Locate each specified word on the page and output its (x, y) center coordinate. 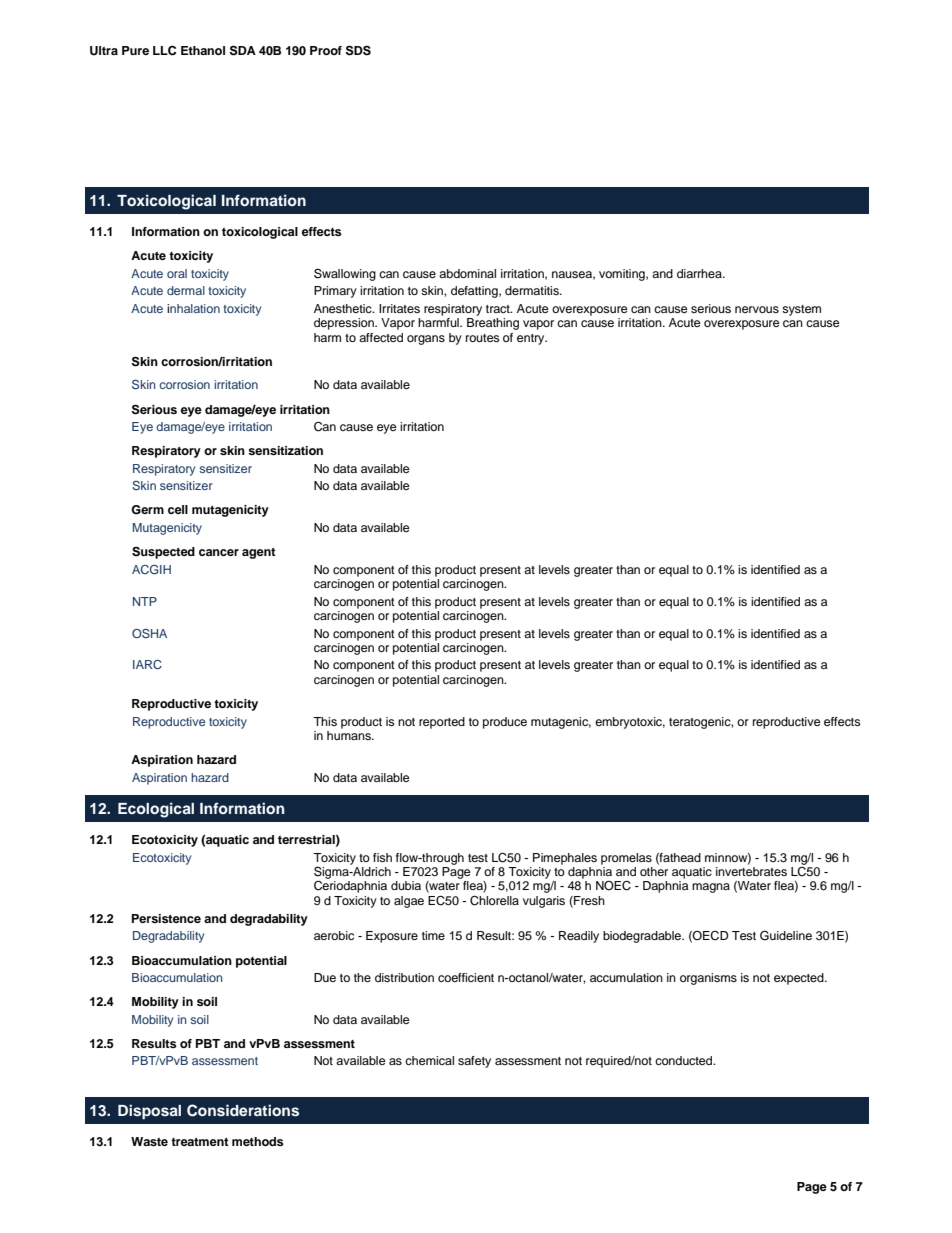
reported (442, 723)
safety (474, 1062)
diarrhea (700, 273)
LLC (164, 51)
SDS (358, 50)
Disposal (149, 1112)
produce (505, 723)
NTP (145, 601)
